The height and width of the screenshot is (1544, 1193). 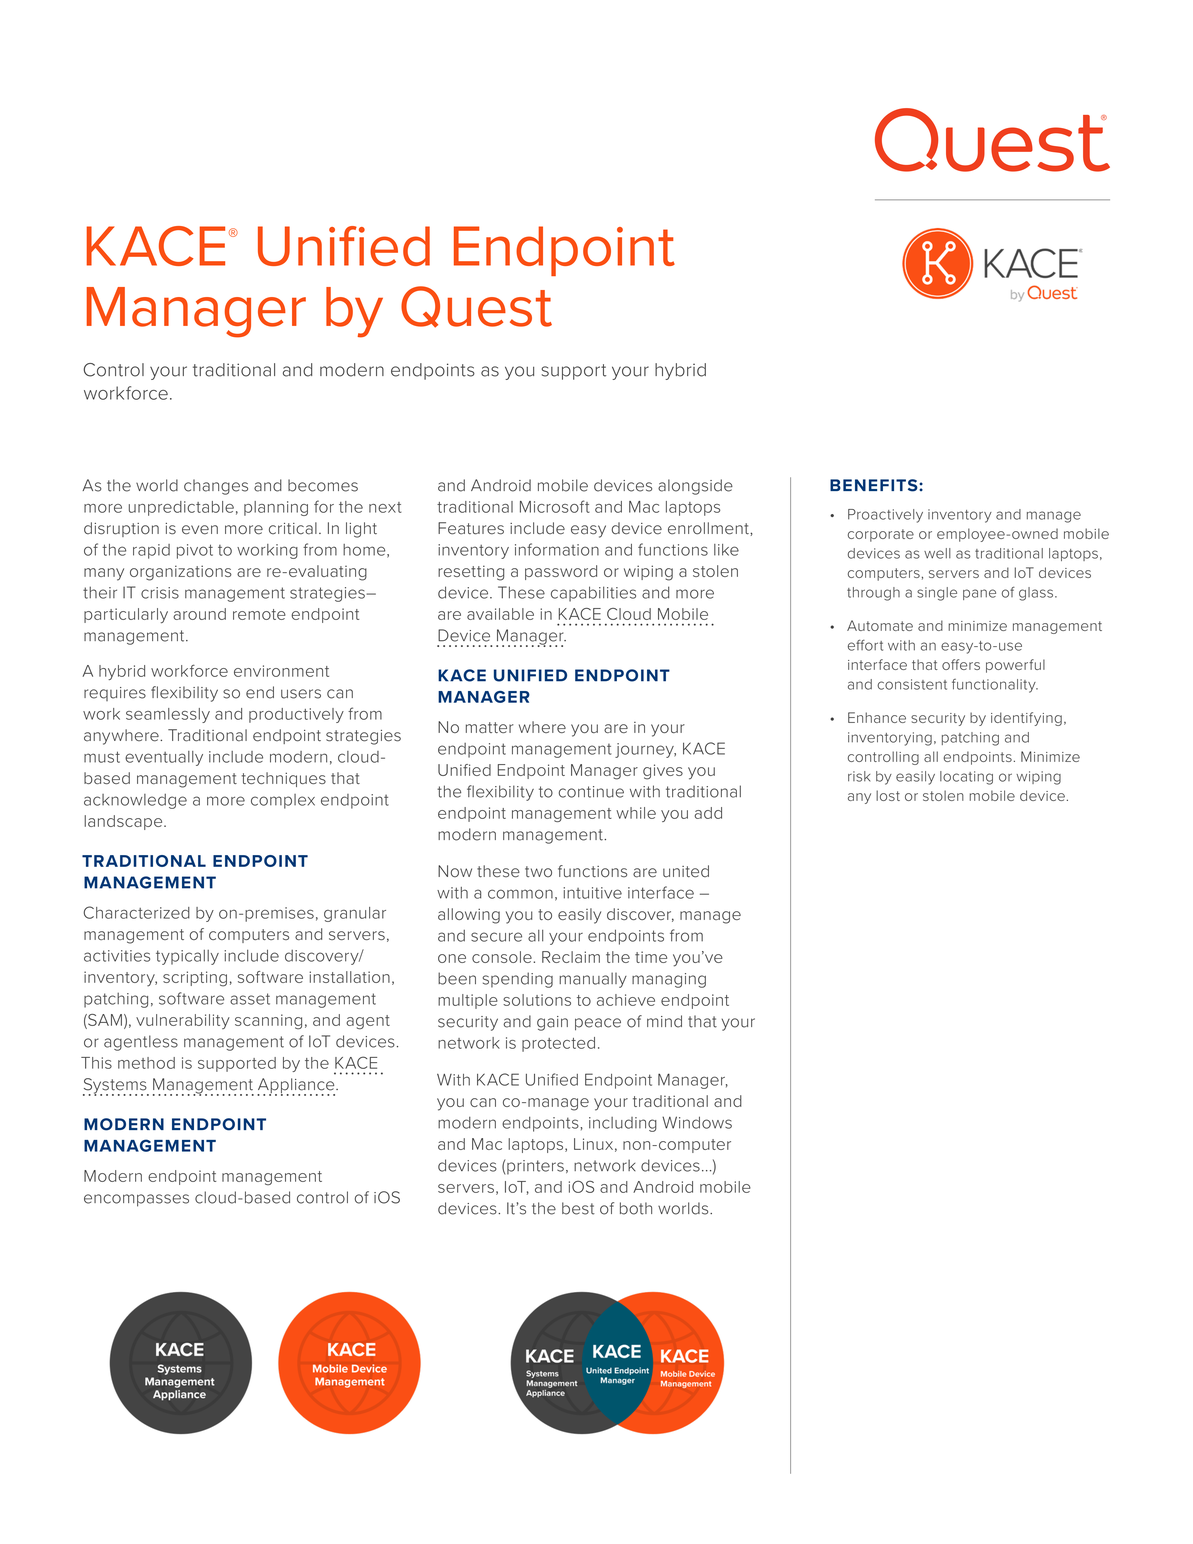 What do you see at coordinates (284, 779) in the screenshot?
I see `techniques` at bounding box center [284, 779].
